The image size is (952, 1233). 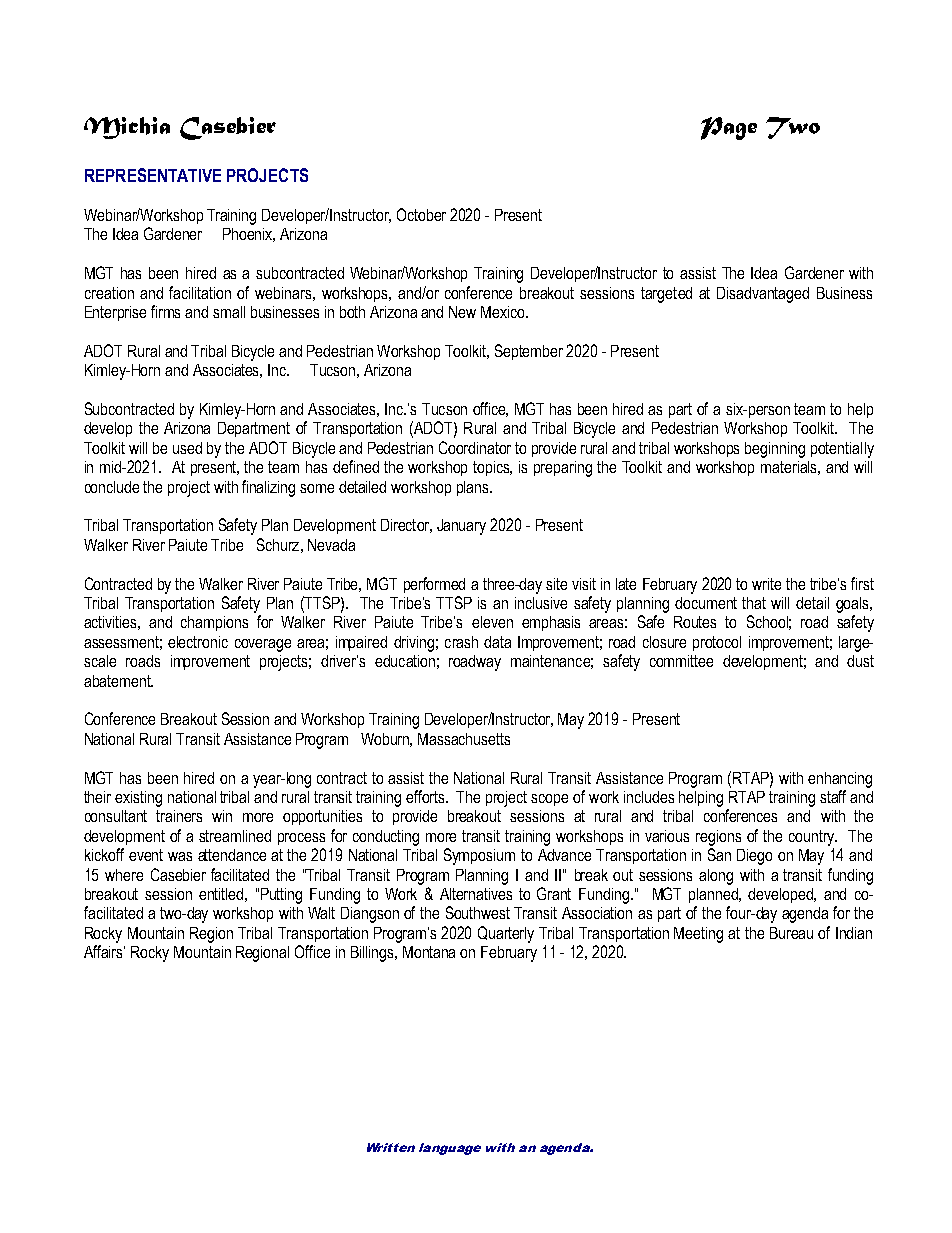 I want to click on facilitation, so click(x=200, y=292).
